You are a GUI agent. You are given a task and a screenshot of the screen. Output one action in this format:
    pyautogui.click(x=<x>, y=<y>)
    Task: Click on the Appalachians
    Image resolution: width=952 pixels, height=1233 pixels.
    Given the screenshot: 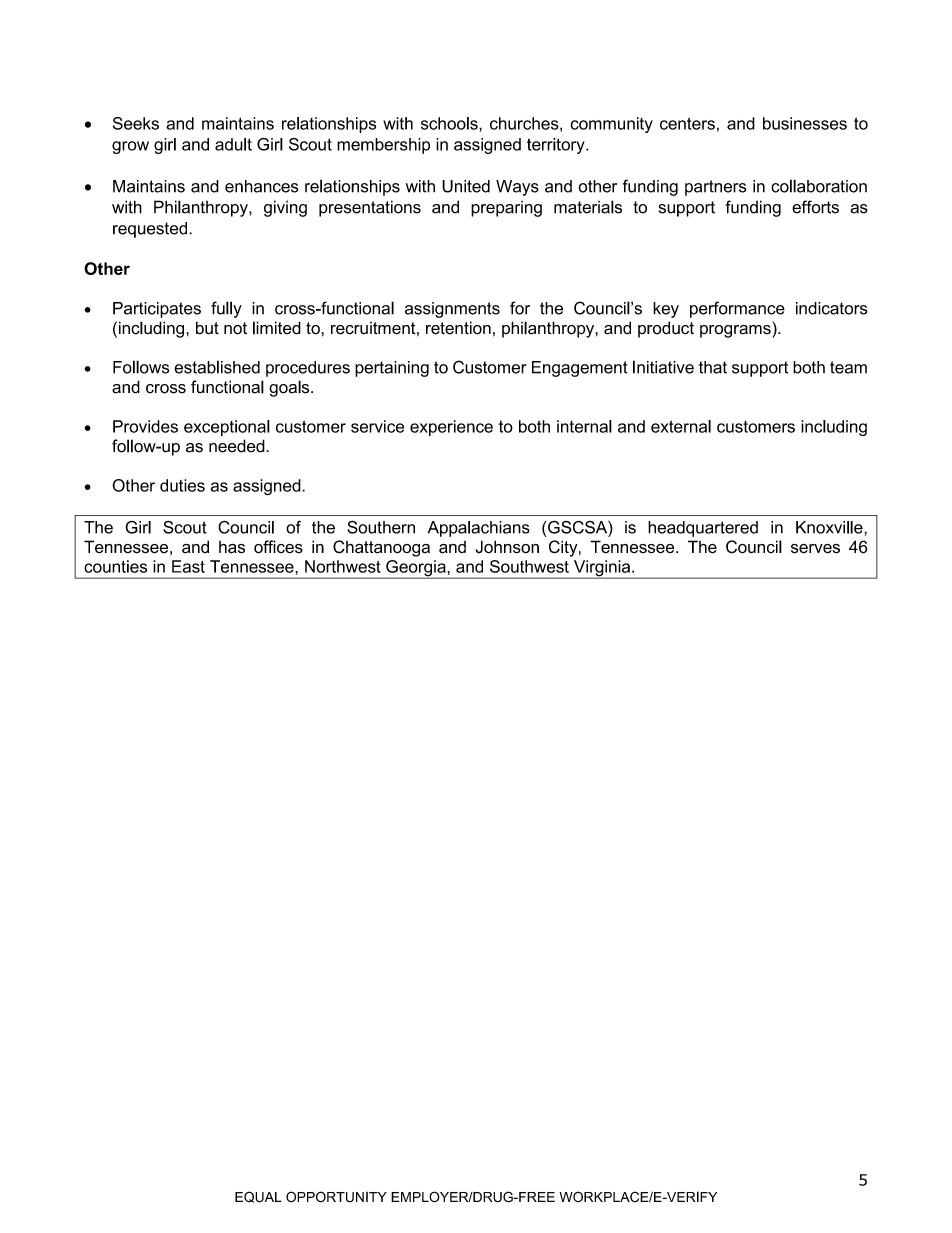 What is the action you would take?
    pyautogui.click(x=479, y=529)
